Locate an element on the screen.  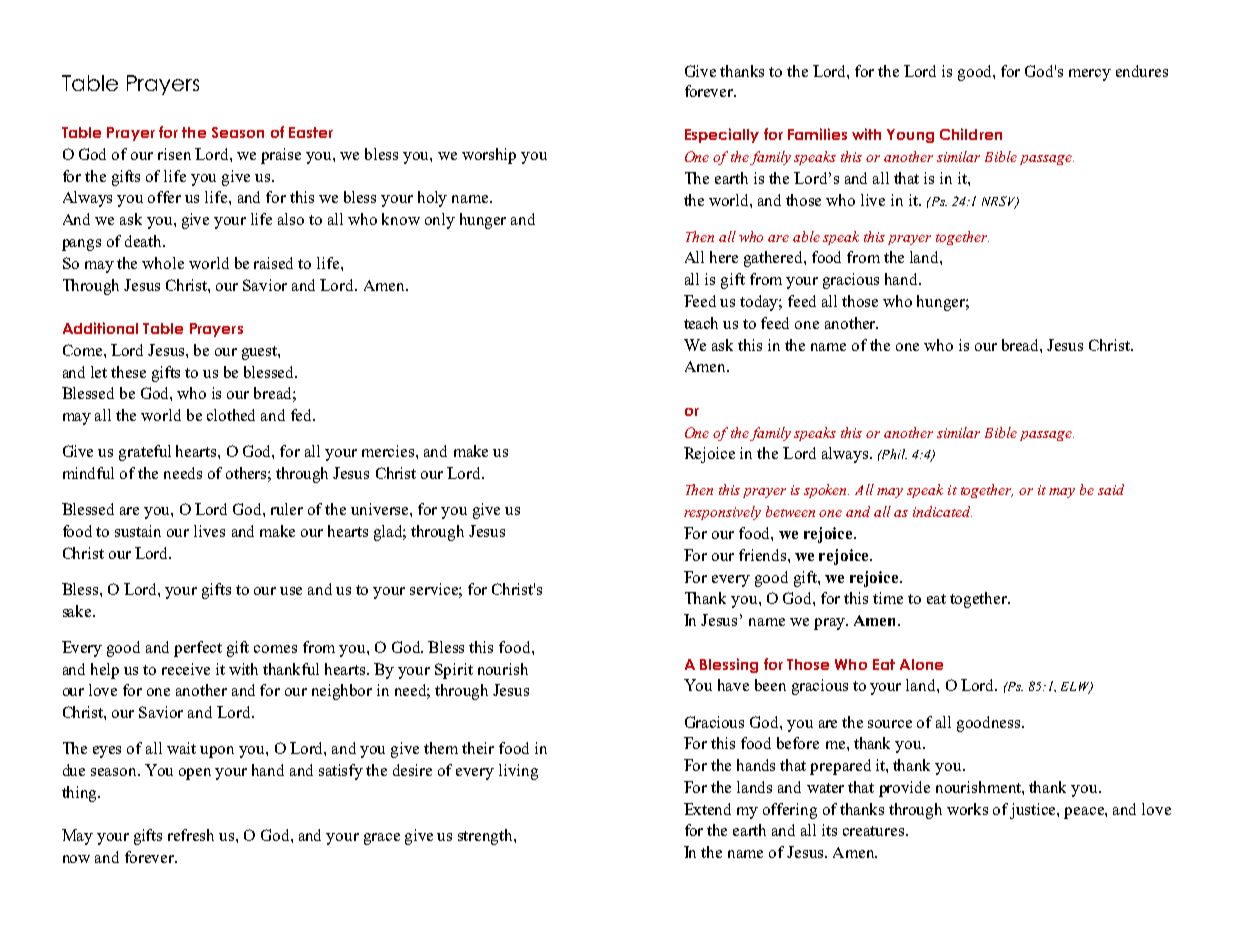
teach is located at coordinates (701, 323).
